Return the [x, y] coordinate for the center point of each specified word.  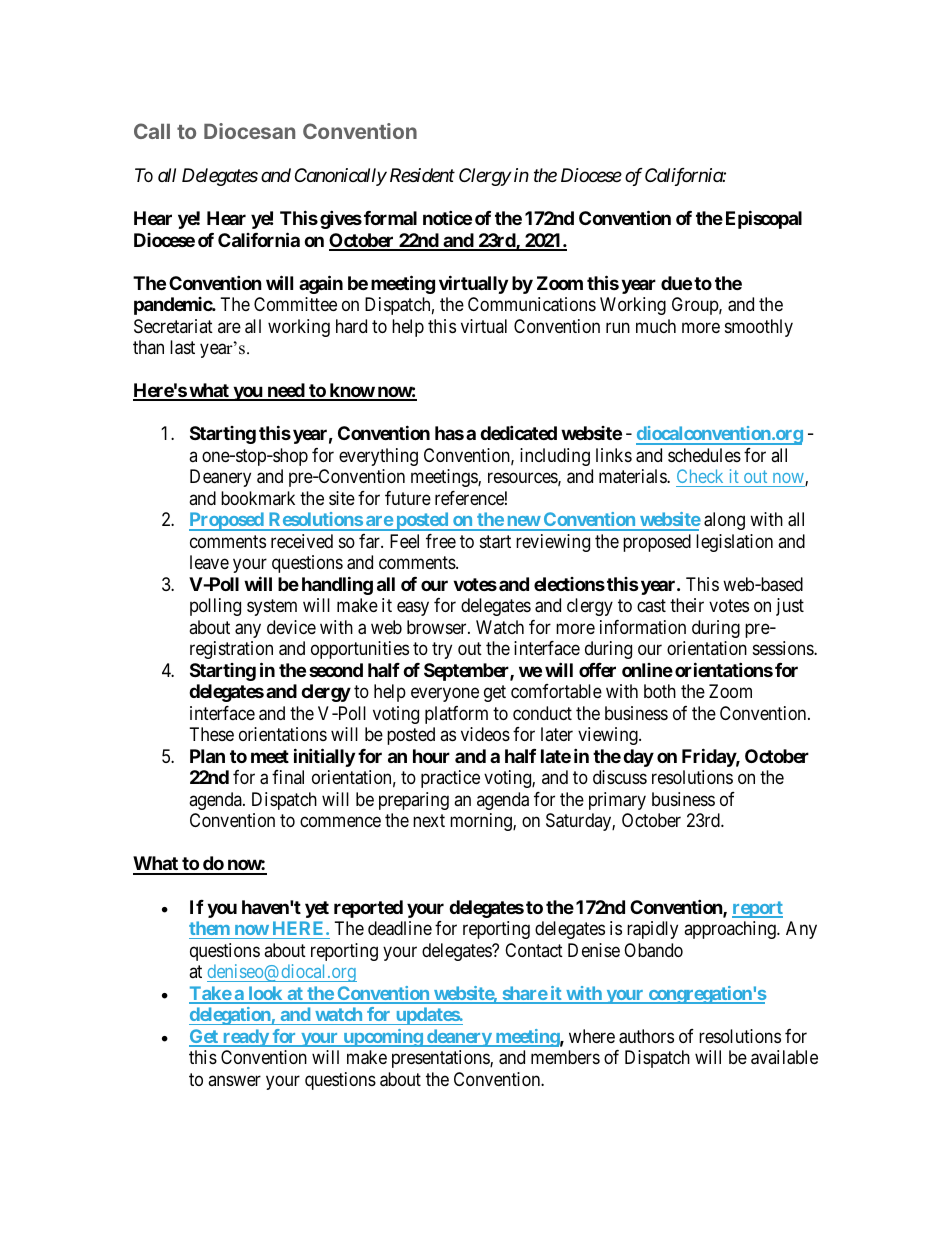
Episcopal [764, 219]
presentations [441, 1059]
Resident [422, 175]
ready [245, 1038]
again [321, 284]
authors [646, 1036]
